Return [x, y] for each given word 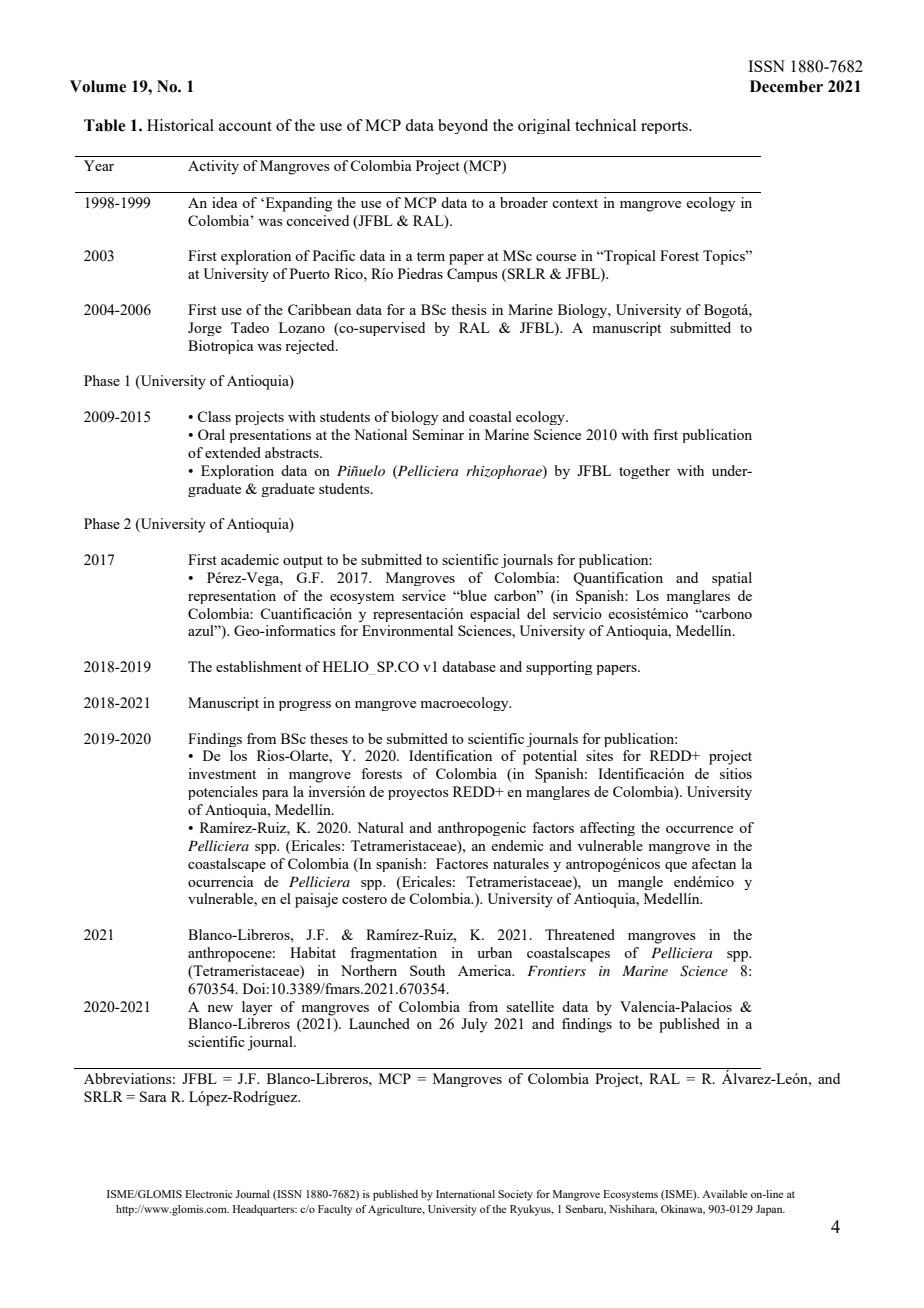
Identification [450, 755]
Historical [180, 125]
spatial [732, 579]
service [424, 595]
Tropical [629, 257]
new [220, 1008]
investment [222, 773]
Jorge [205, 329]
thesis [469, 309]
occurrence [699, 829]
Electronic [209, 1194]
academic [250, 559]
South [427, 970]
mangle [640, 883]
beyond [463, 126]
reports [665, 127]
